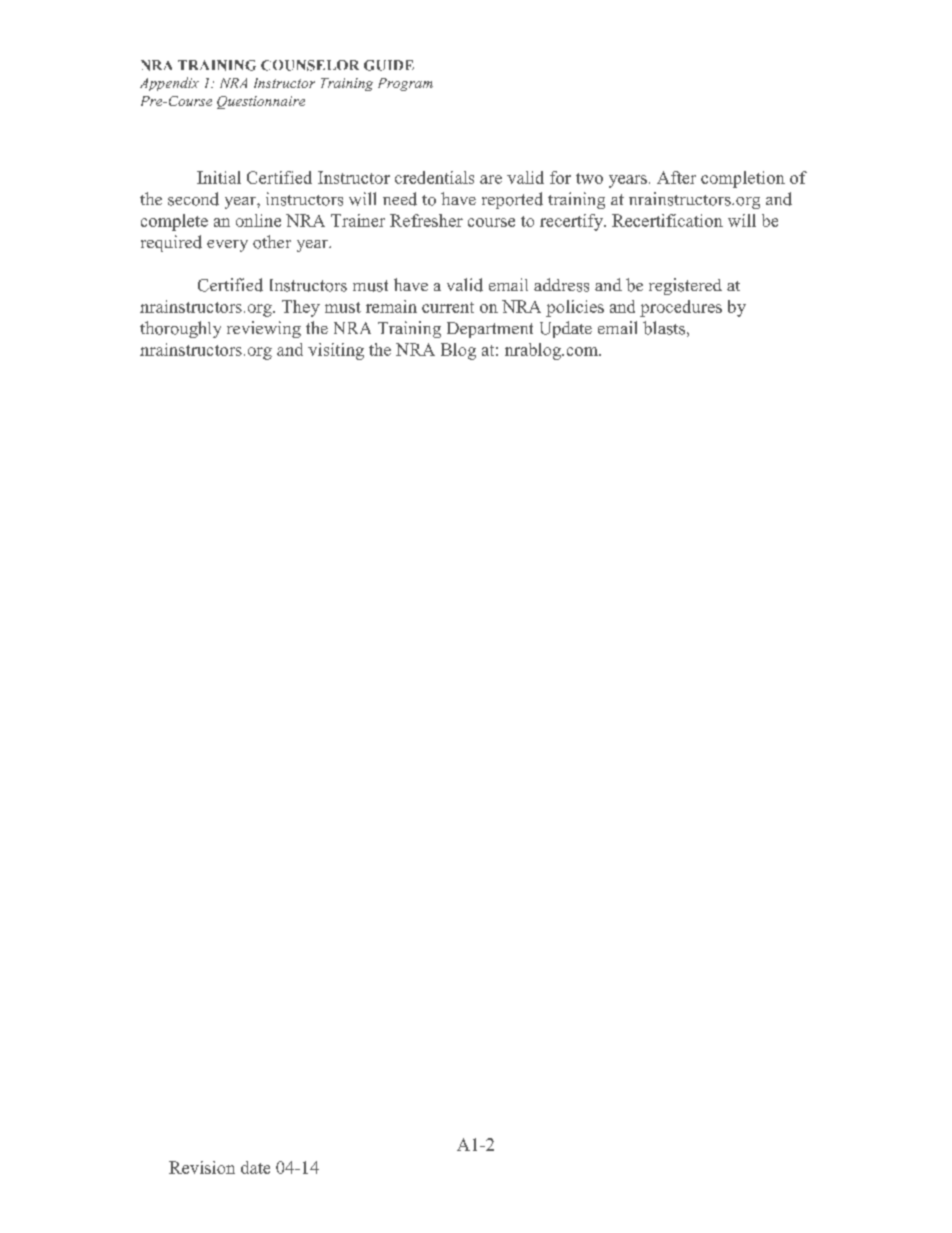 The width and height of the page is (952, 1233). Describe the element at coordinates (405, 84) in the page. I see `Program` at that location.
